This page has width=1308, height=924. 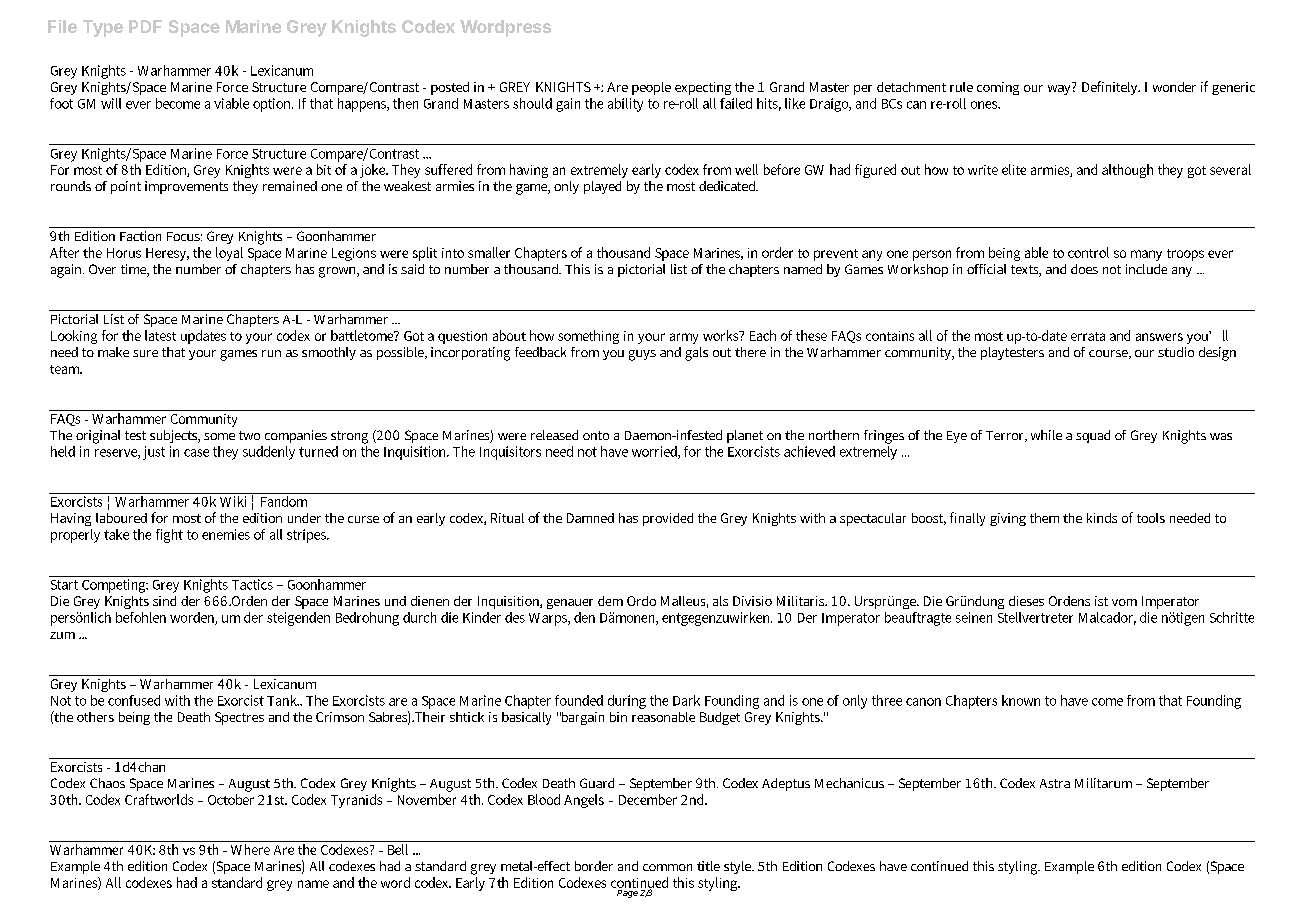 What do you see at coordinates (250, 848) in the page?
I see `Where` at bounding box center [250, 848].
